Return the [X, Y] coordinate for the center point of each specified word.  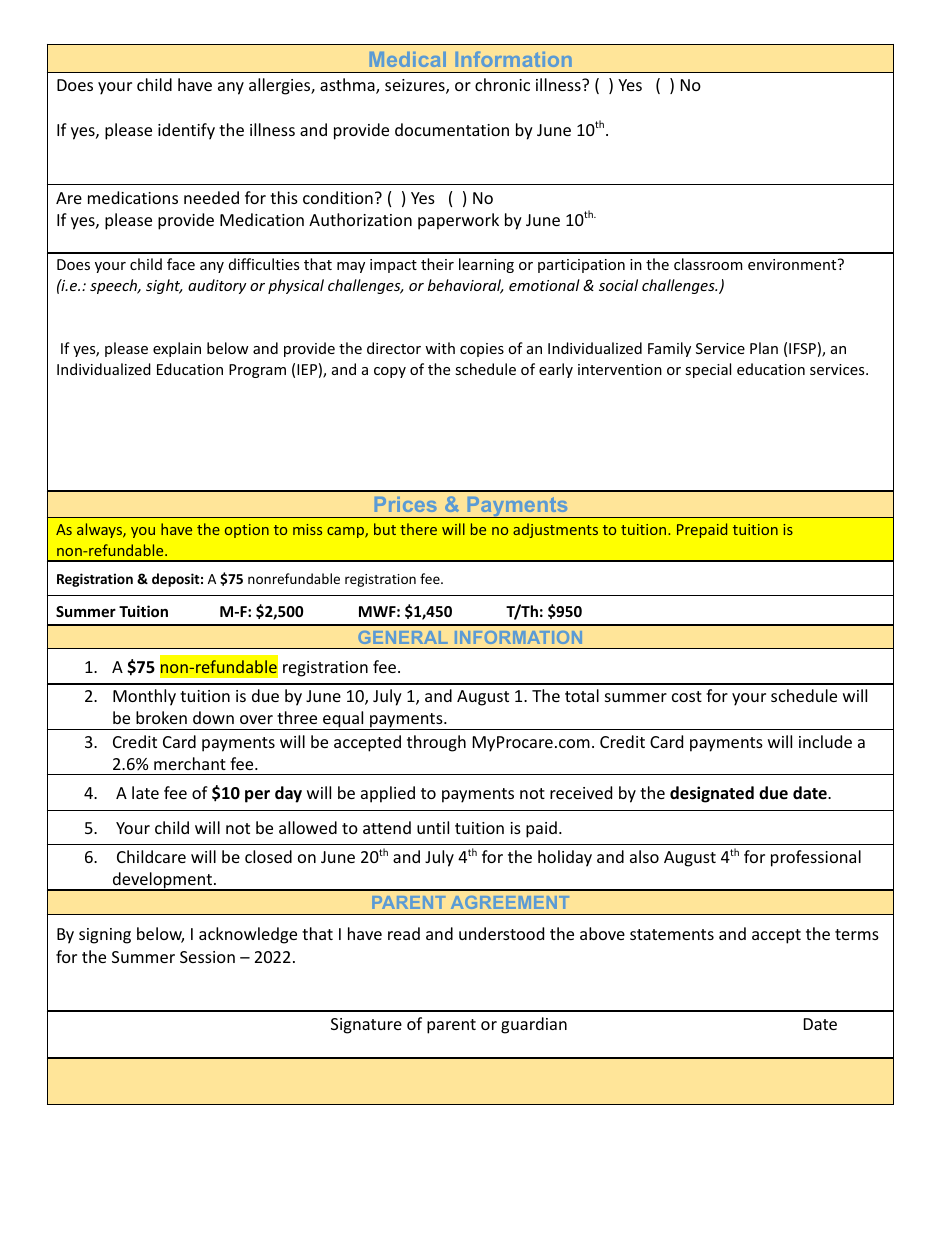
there [418, 529]
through [436, 743]
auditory [217, 286]
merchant [190, 763]
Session [207, 957]
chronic [502, 84]
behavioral [466, 286]
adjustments [555, 530]
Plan [764, 348]
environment [793, 264]
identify [186, 131]
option [247, 531]
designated [712, 794]
